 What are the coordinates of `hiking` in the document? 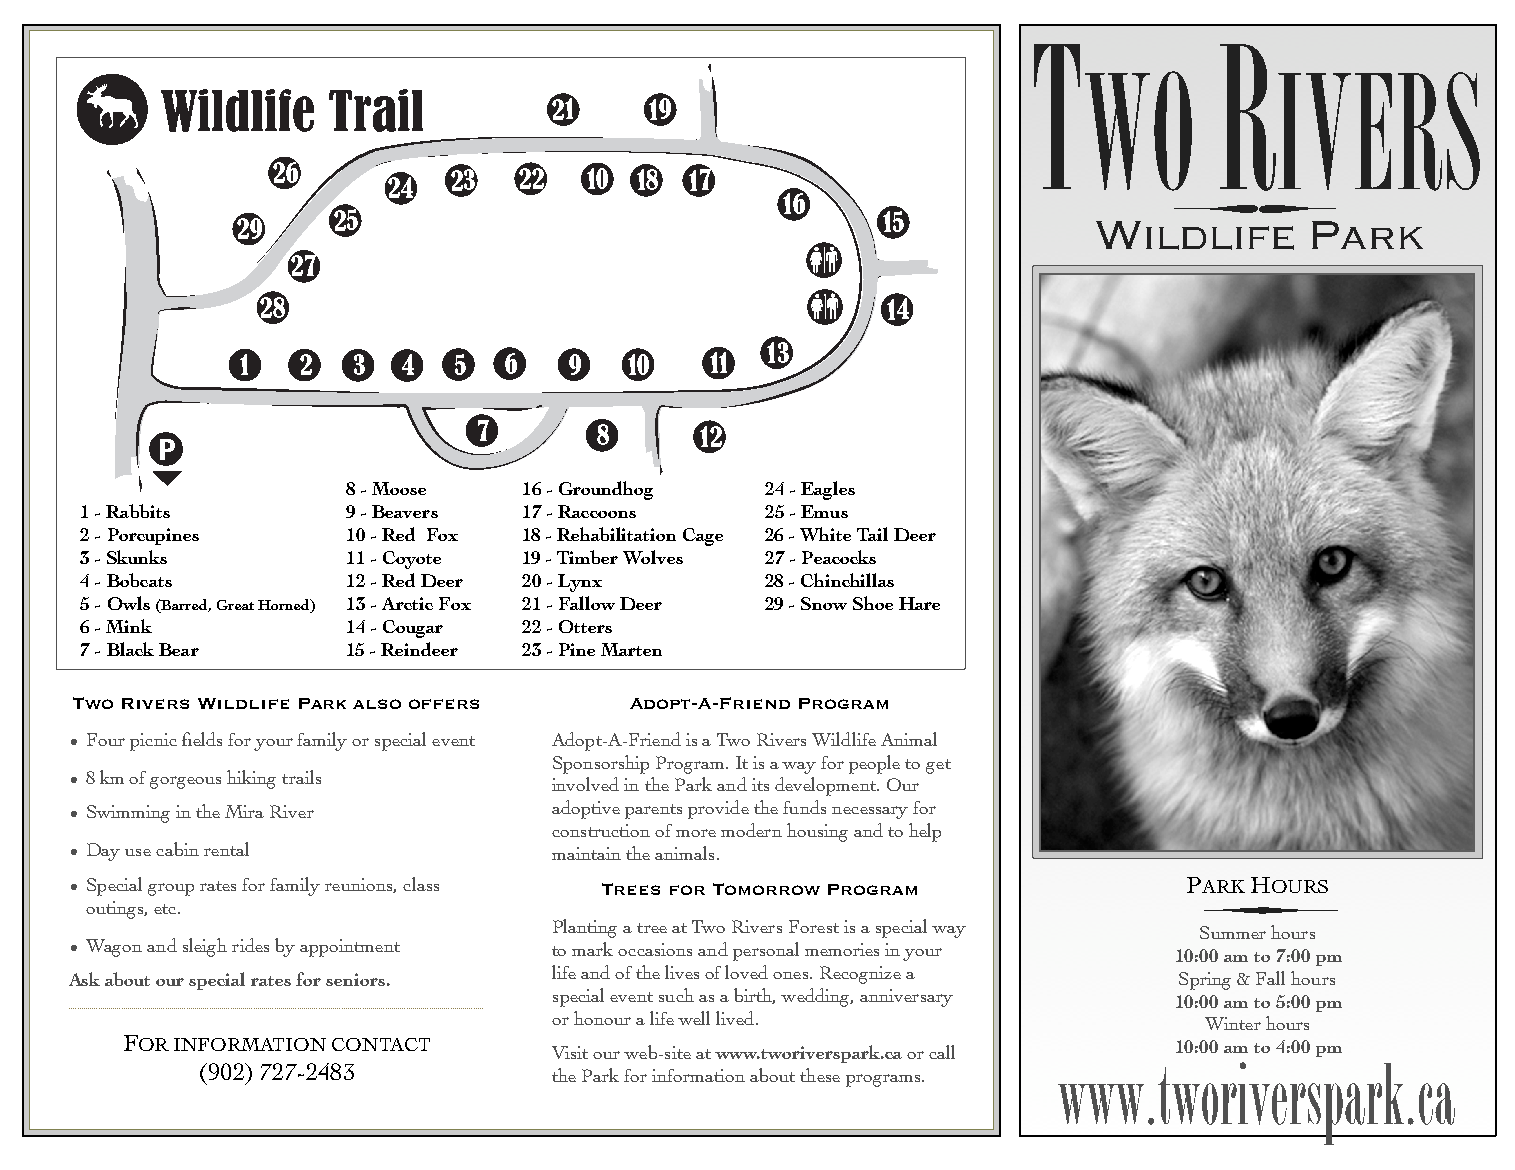 It's located at (251, 779).
